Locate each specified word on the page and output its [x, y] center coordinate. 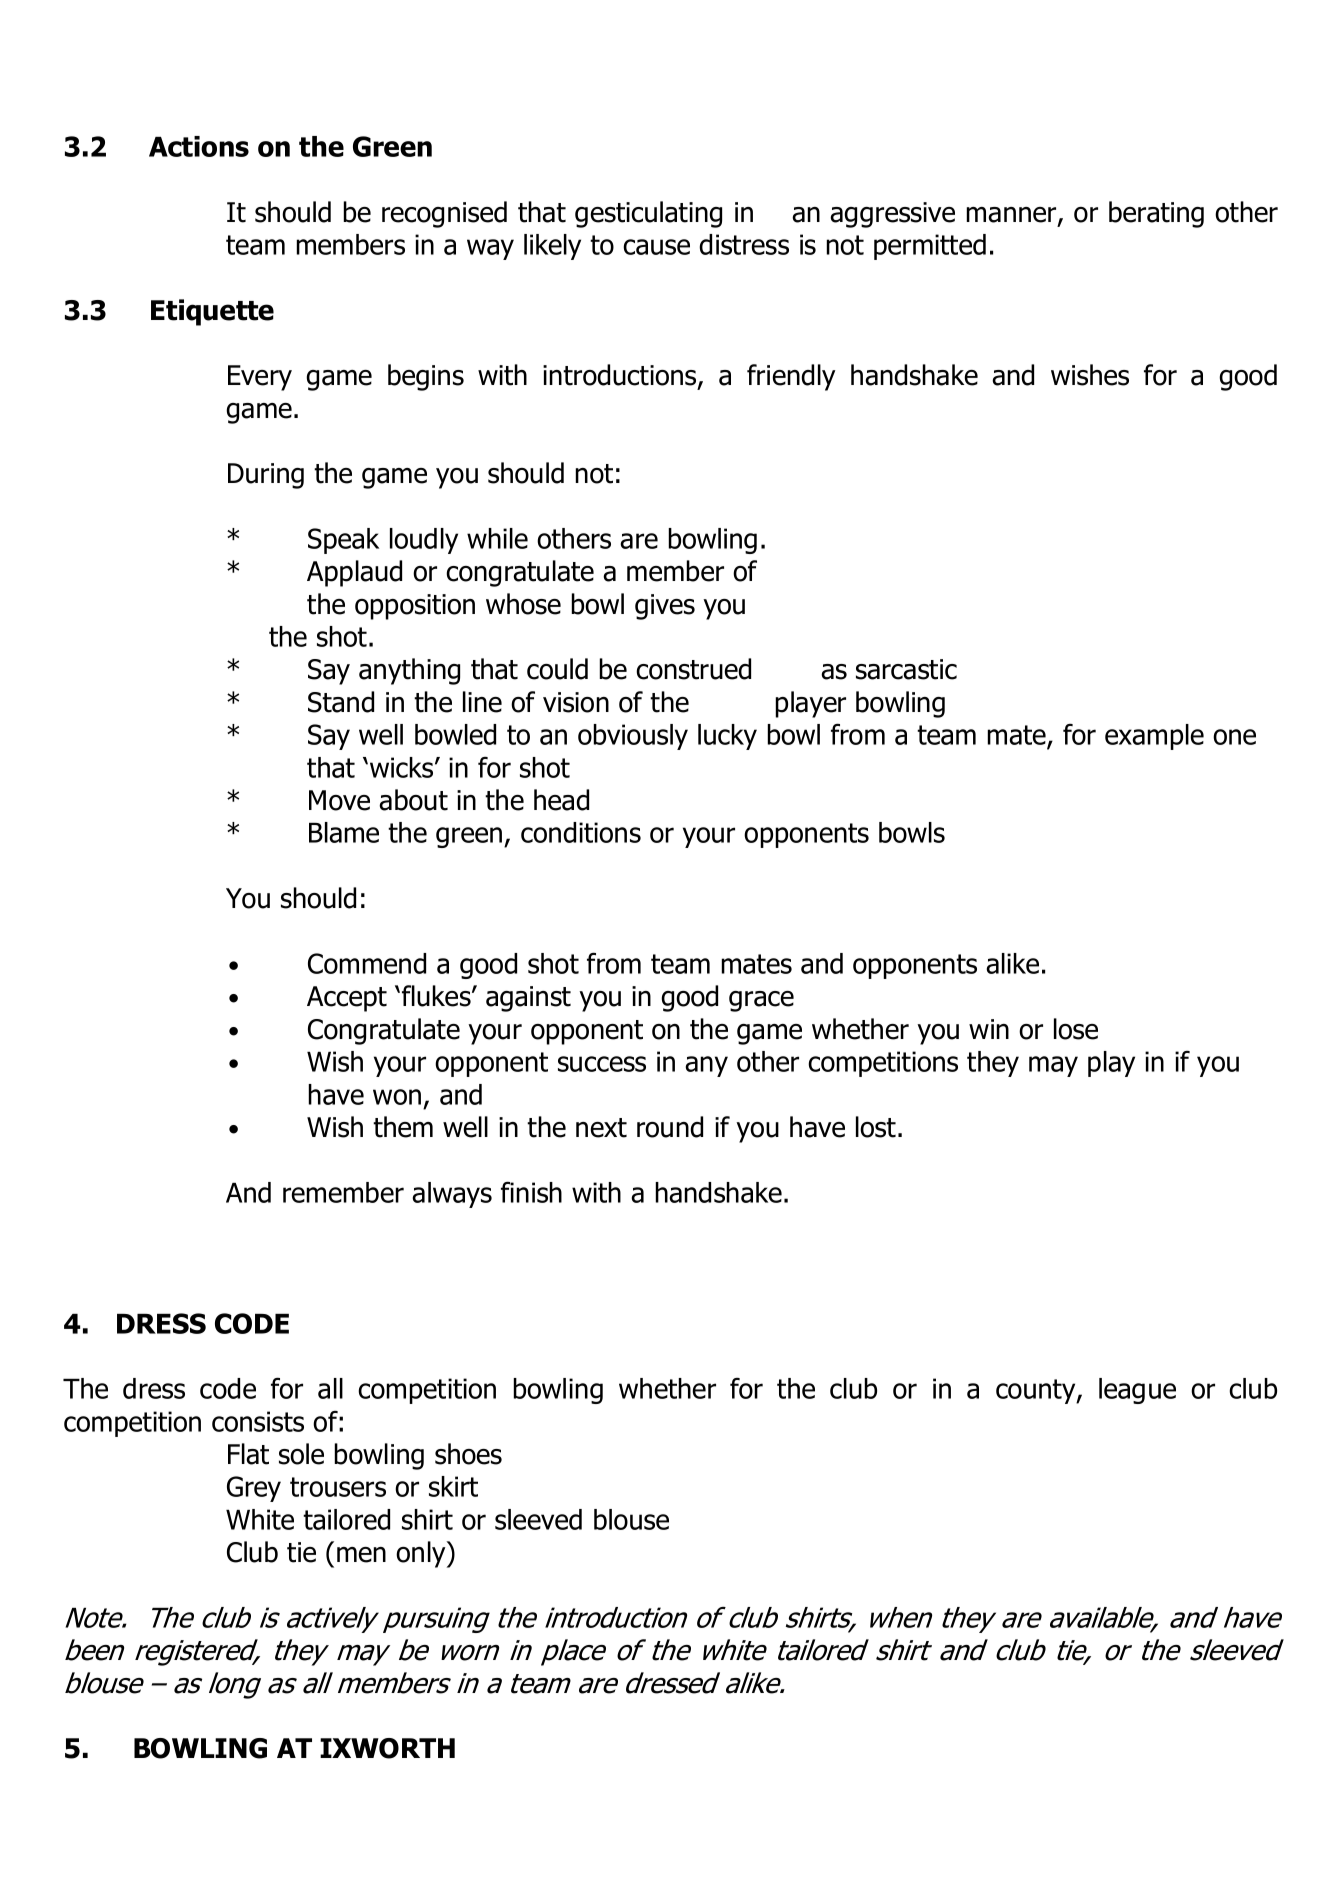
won [397, 1097]
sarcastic [906, 669]
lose [1076, 1029]
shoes [468, 1454]
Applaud [354, 573]
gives [665, 607]
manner [1012, 216]
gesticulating [648, 214]
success [602, 1064]
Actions [199, 146]
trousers [338, 1487]
